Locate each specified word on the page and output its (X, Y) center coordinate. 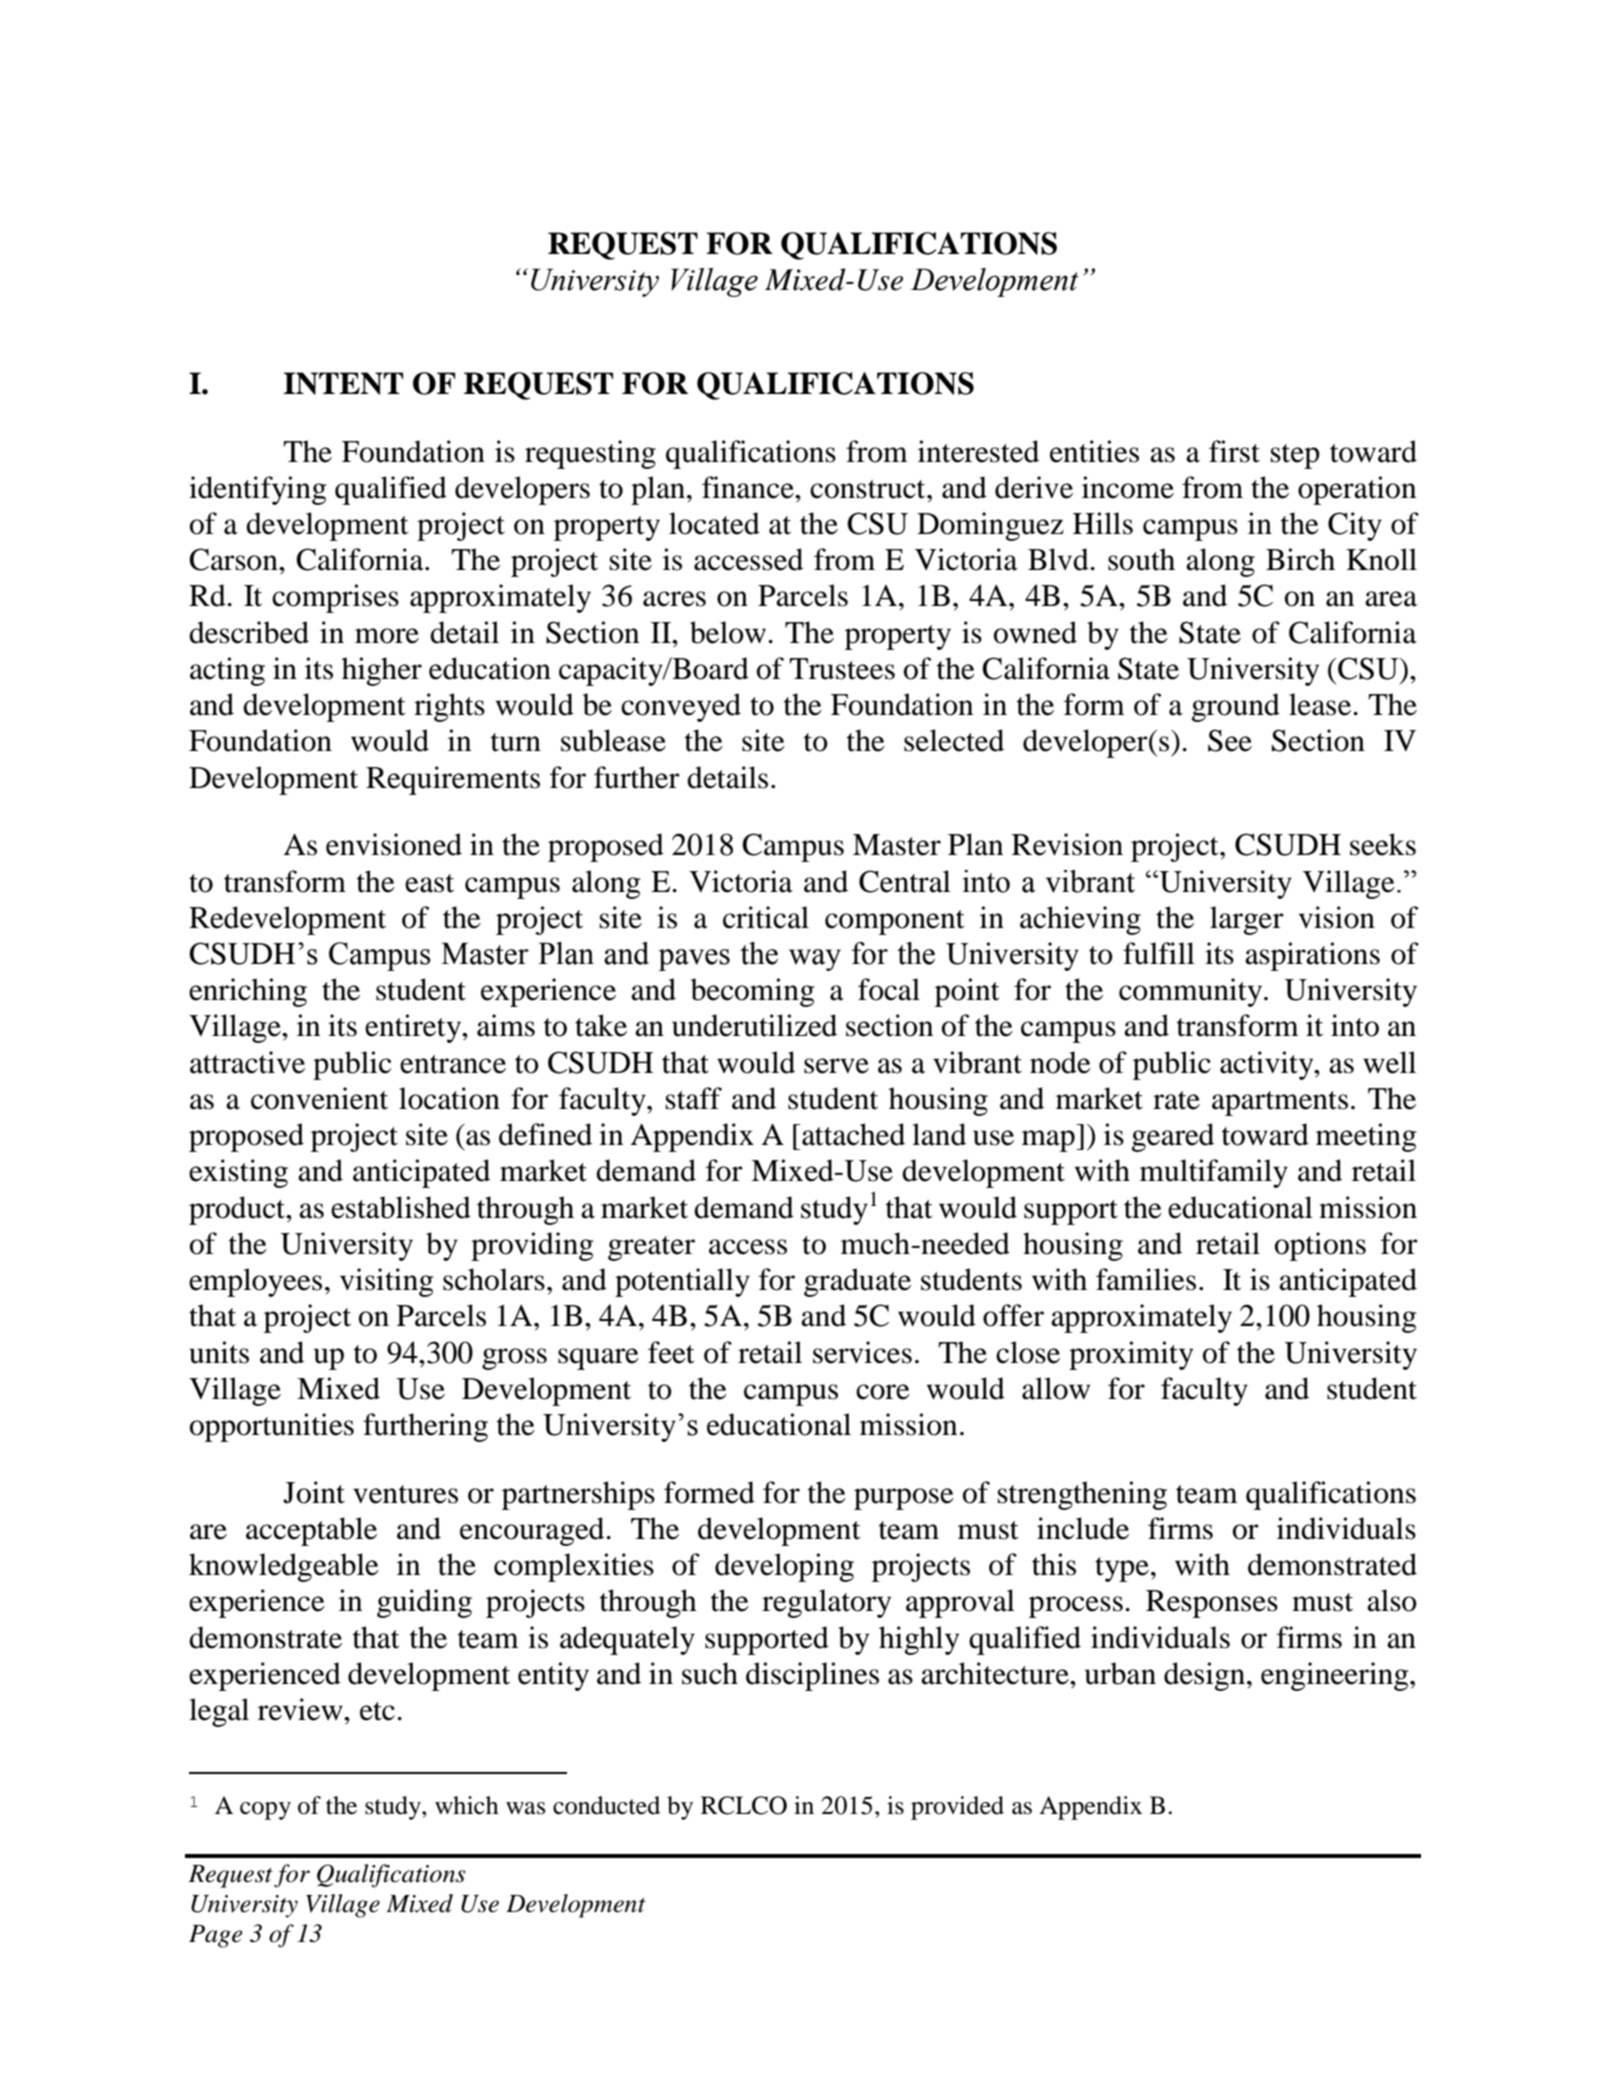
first (1234, 451)
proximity (1131, 1355)
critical (766, 917)
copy (265, 1811)
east (429, 883)
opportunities (272, 1427)
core (883, 1392)
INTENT (343, 383)
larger (1247, 920)
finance (749, 487)
